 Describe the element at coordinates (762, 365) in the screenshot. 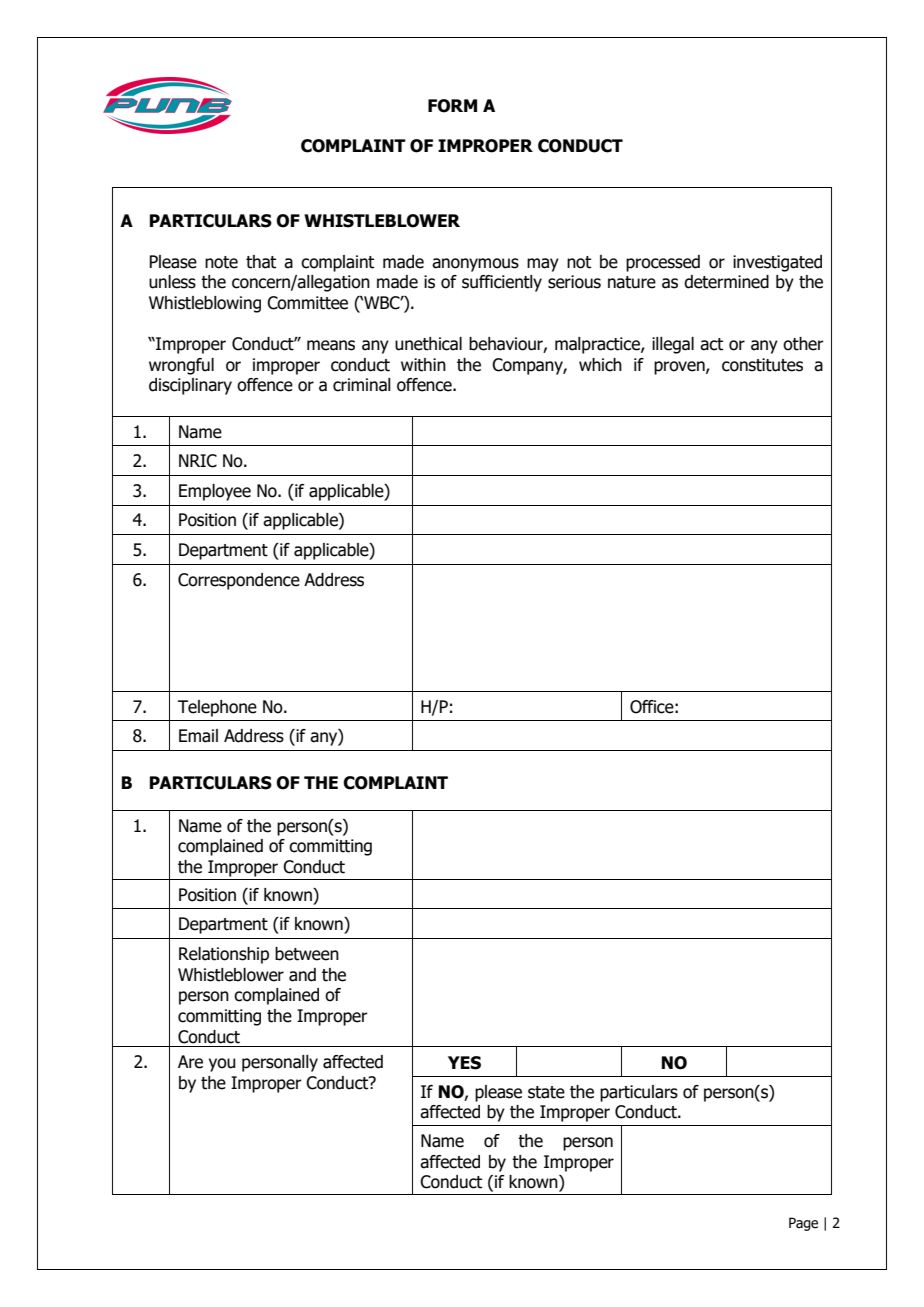

I see `constitutes` at that location.
